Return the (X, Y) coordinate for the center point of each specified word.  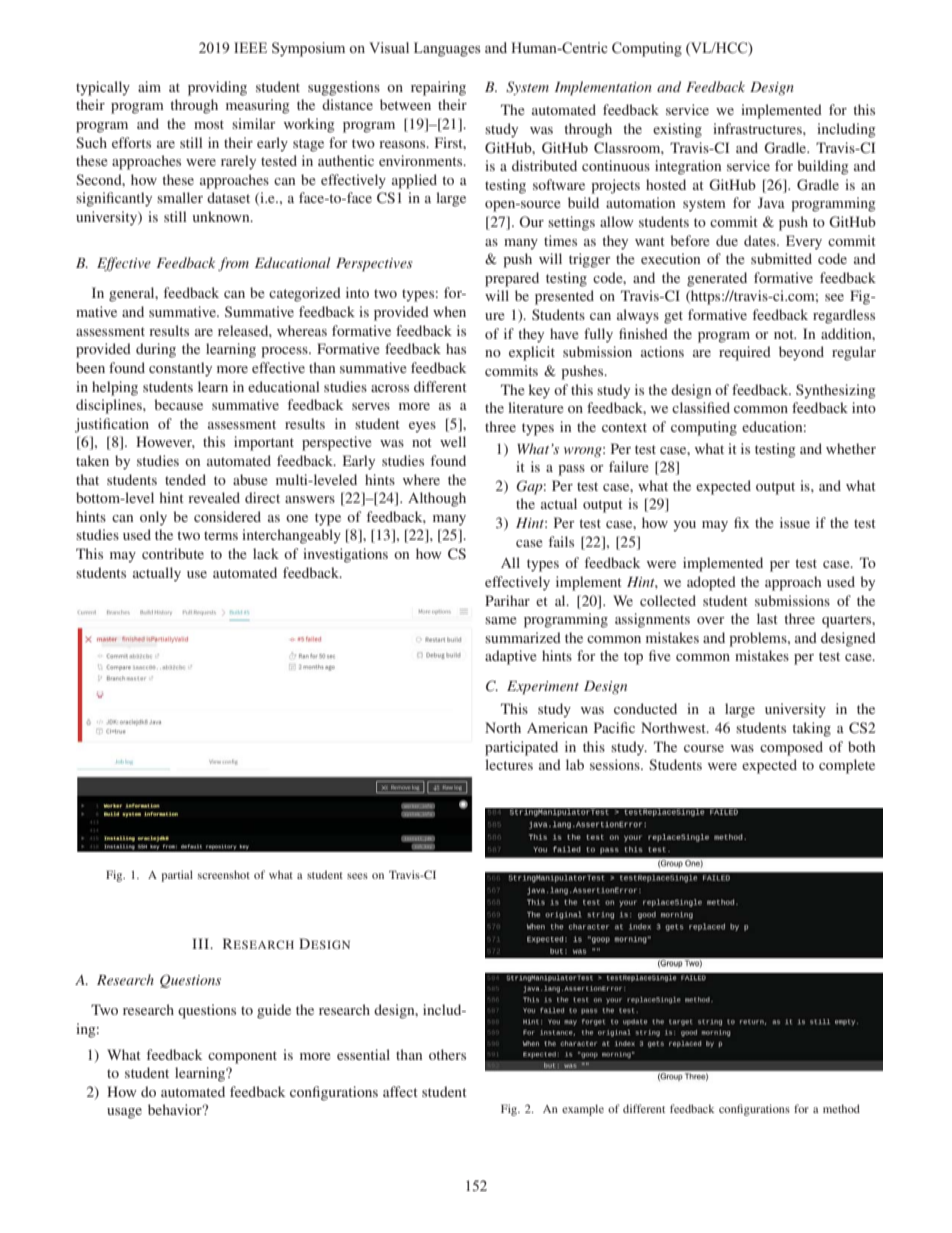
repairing (438, 88)
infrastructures (758, 128)
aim (149, 86)
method (841, 1108)
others (447, 1054)
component (242, 1057)
